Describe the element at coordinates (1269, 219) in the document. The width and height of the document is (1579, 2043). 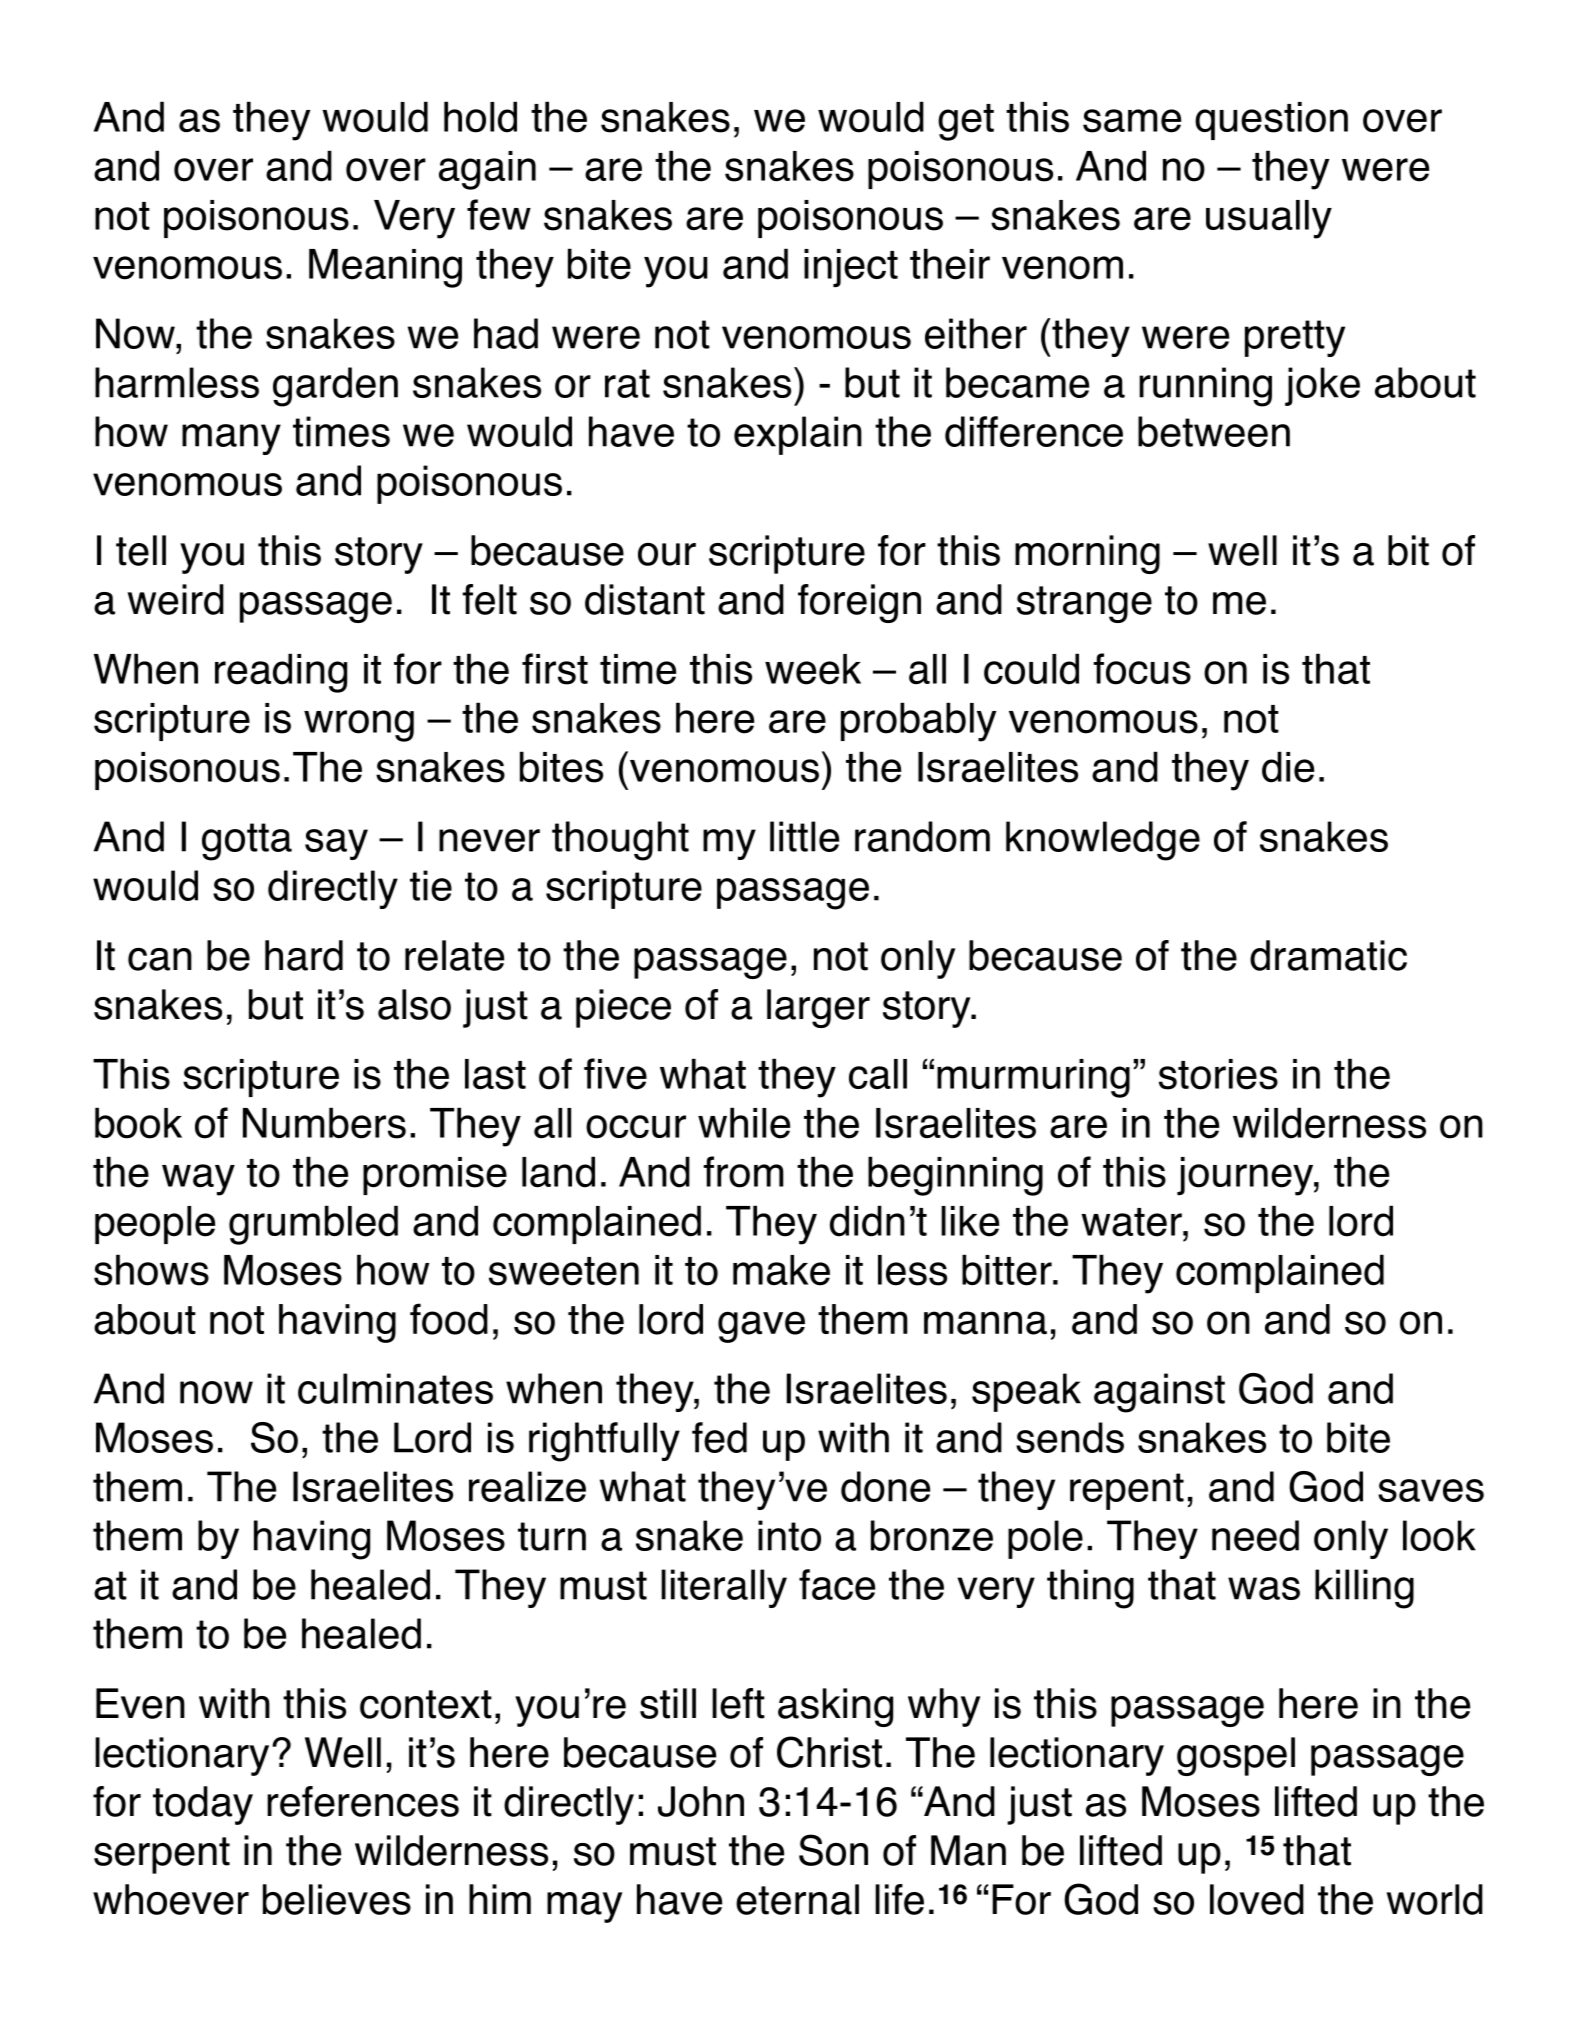
I see `usually` at that location.
